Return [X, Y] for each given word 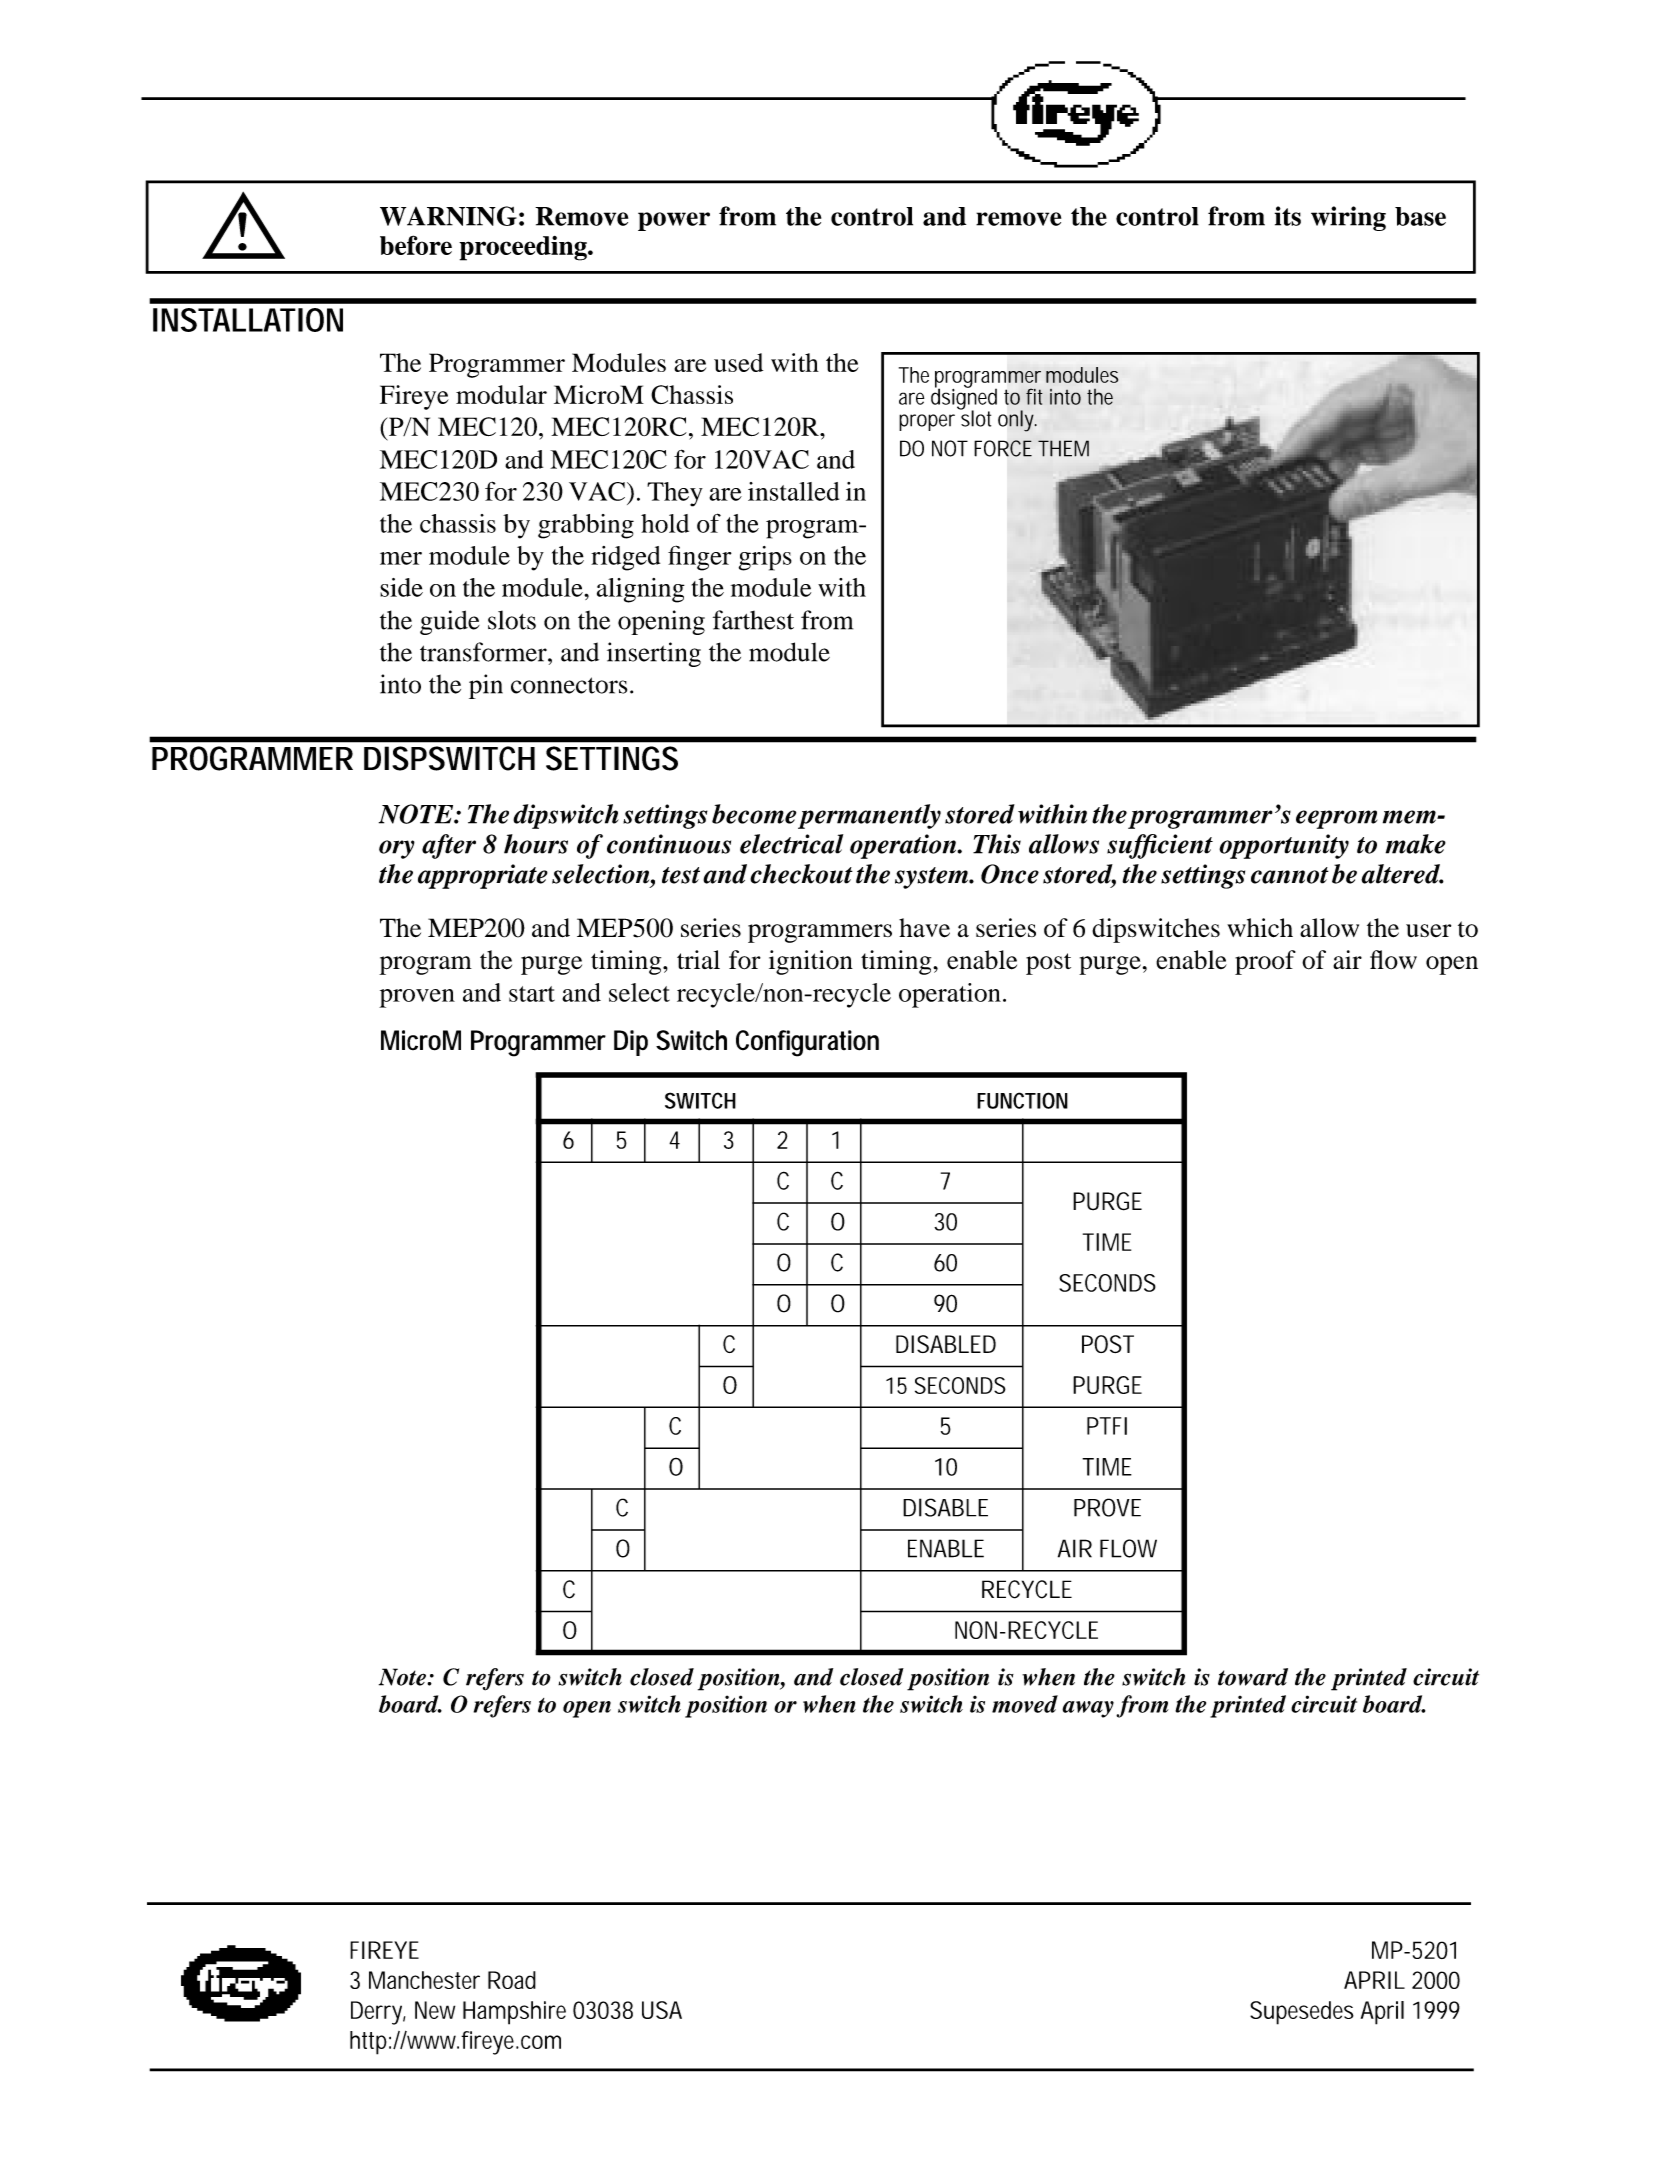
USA [662, 2010]
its [1288, 216]
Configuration [807, 1043]
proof [1265, 962]
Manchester [424, 1980]
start [532, 994]
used [738, 362]
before [416, 245]
